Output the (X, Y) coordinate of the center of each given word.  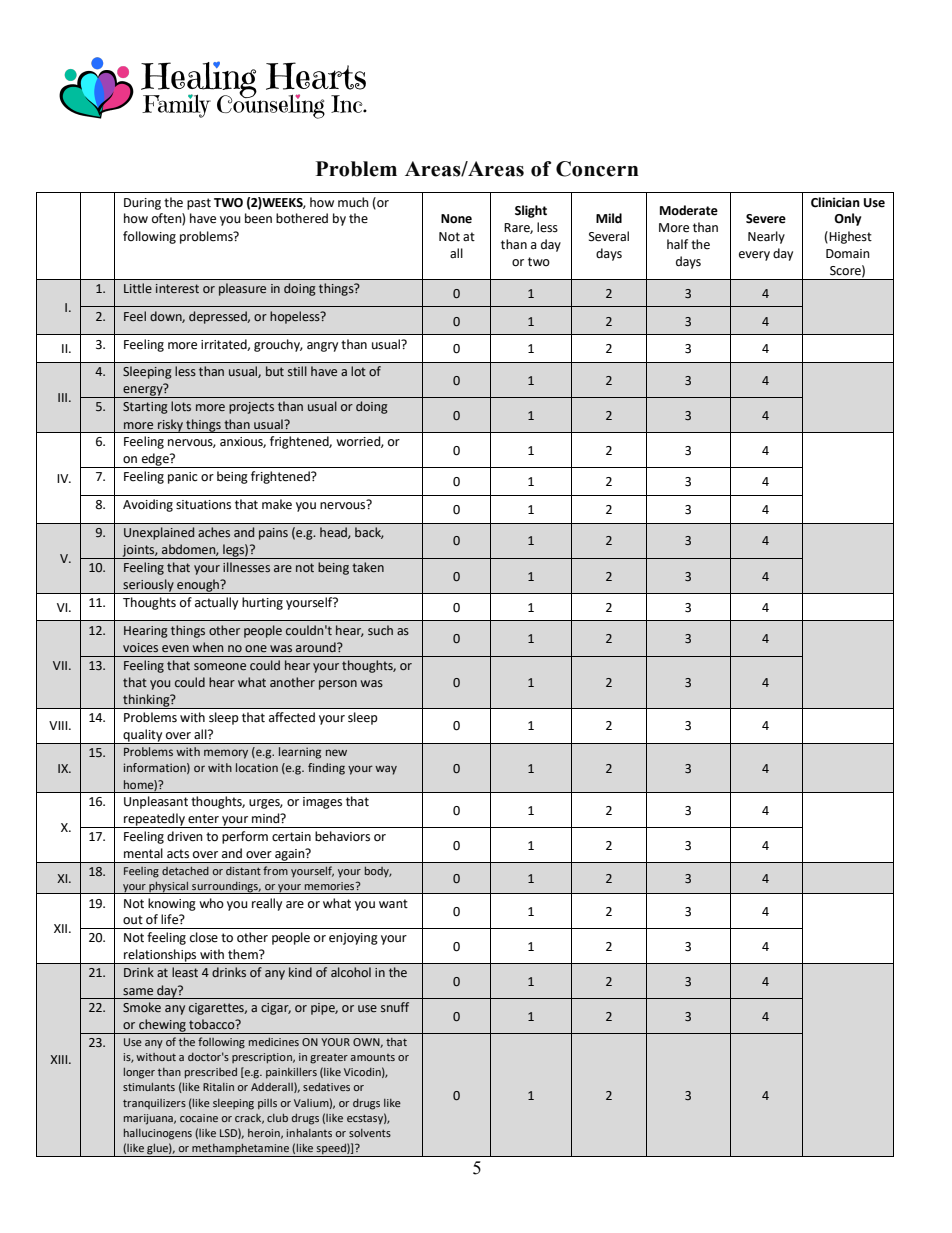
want (393, 904)
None (456, 219)
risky (170, 426)
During (142, 204)
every (754, 256)
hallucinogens (158, 1134)
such (380, 630)
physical (169, 887)
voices (140, 647)
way (386, 770)
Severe (766, 219)
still (297, 371)
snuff (395, 1007)
